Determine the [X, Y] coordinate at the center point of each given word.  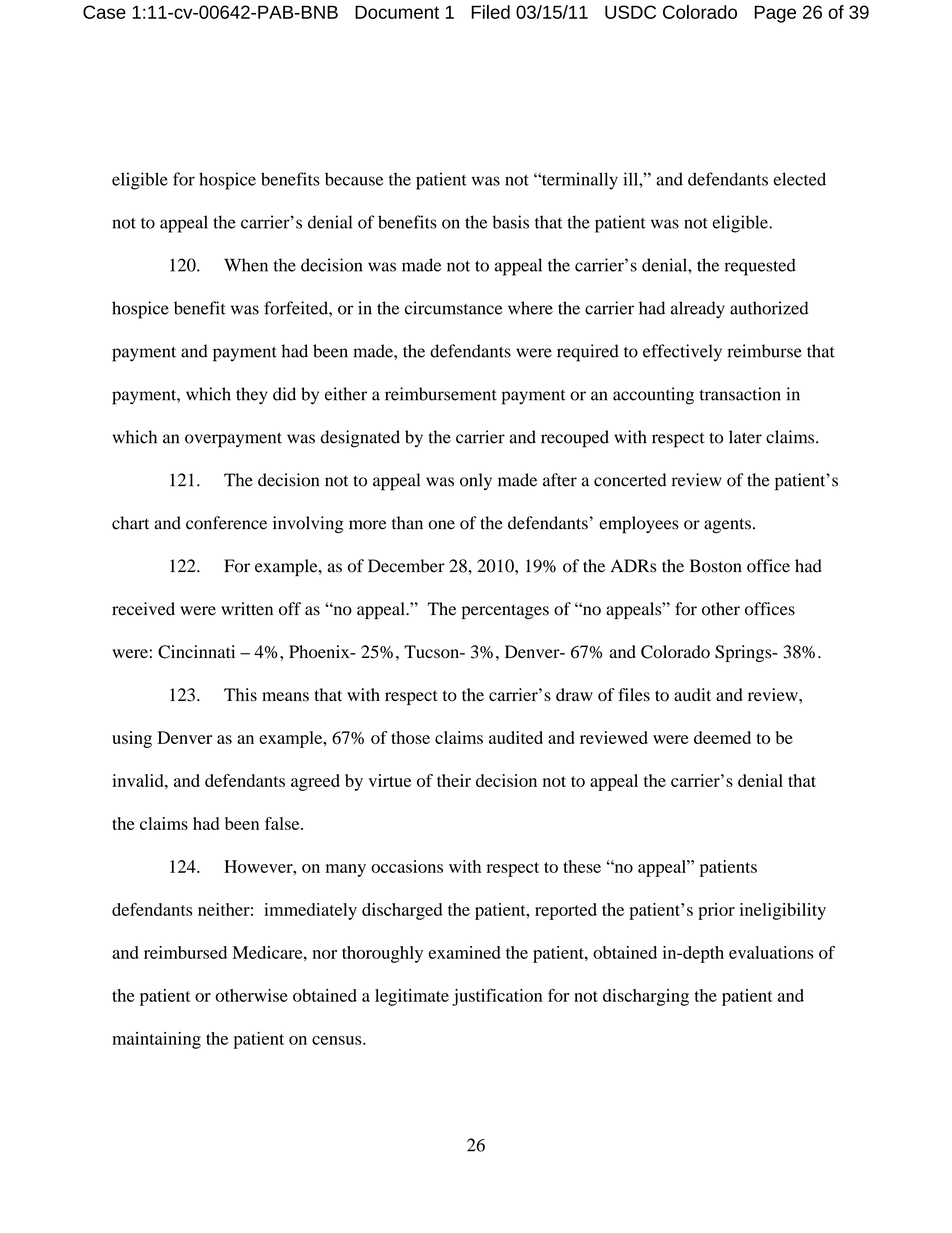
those [410, 737]
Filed [490, 12]
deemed [722, 737]
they [251, 396]
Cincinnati [196, 652]
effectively [682, 353]
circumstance [454, 308]
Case [104, 12]
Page [775, 14]
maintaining [156, 1040]
